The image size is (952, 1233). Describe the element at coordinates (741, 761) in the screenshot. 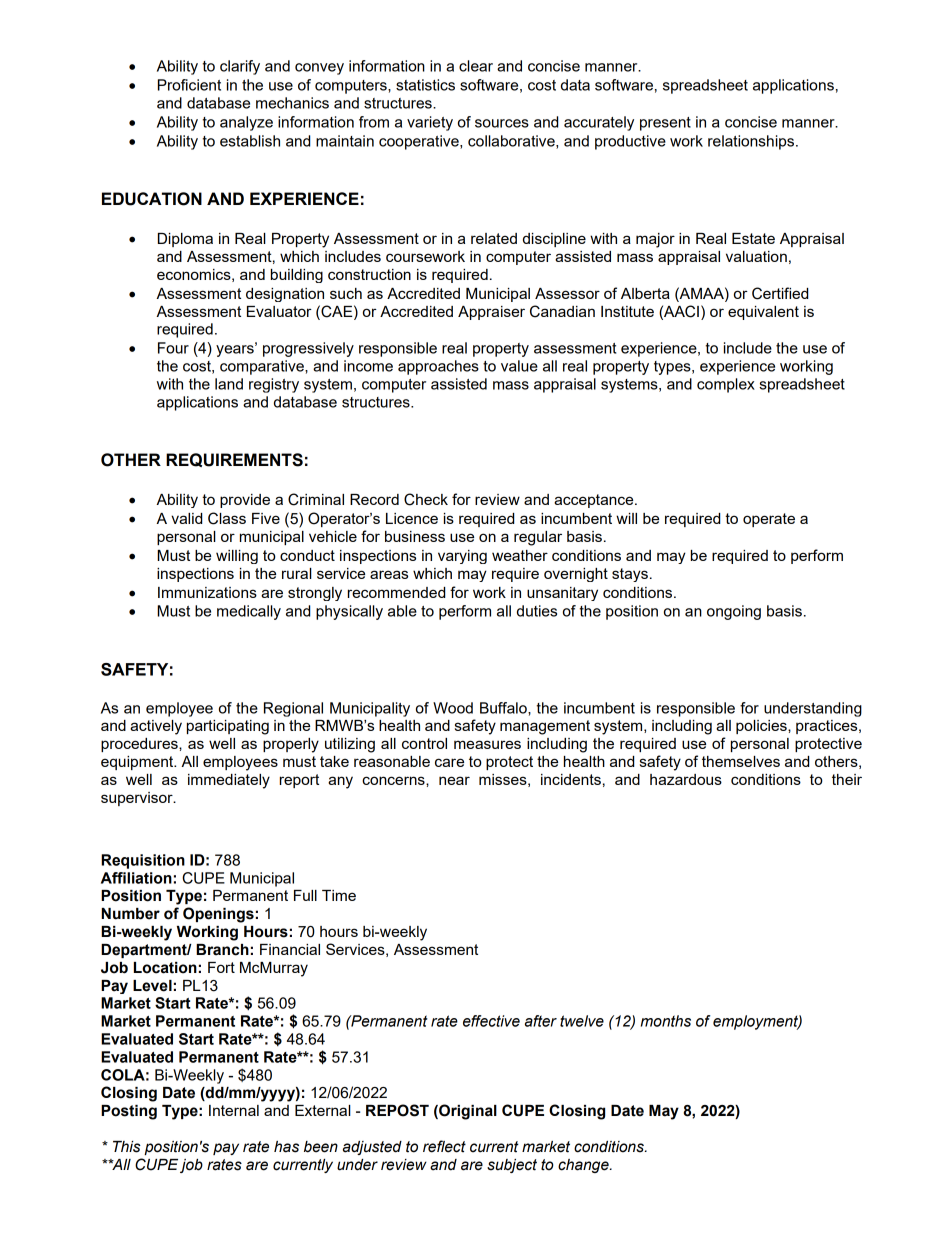

I see `themselves` at that location.
